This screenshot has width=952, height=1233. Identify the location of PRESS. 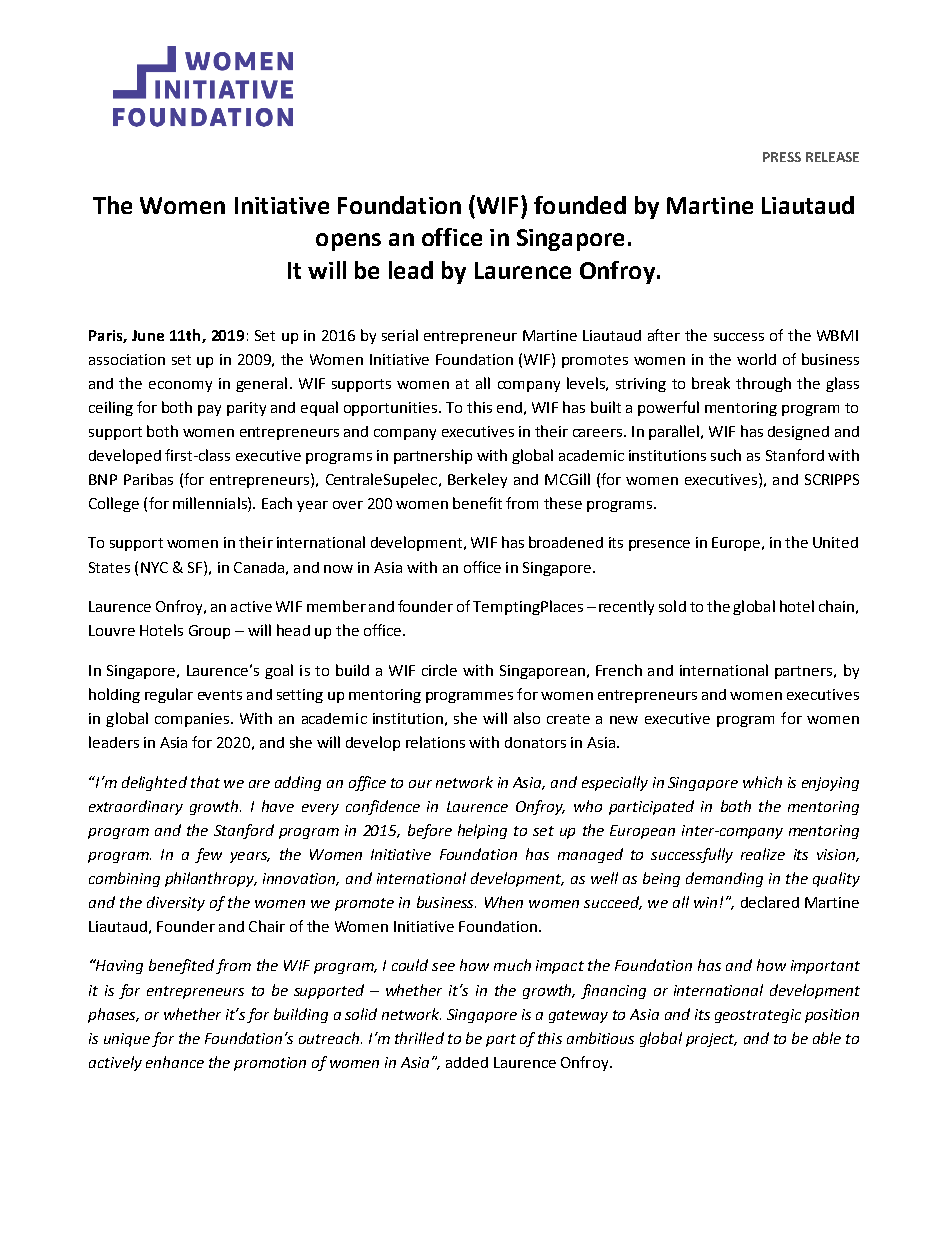
(782, 157).
